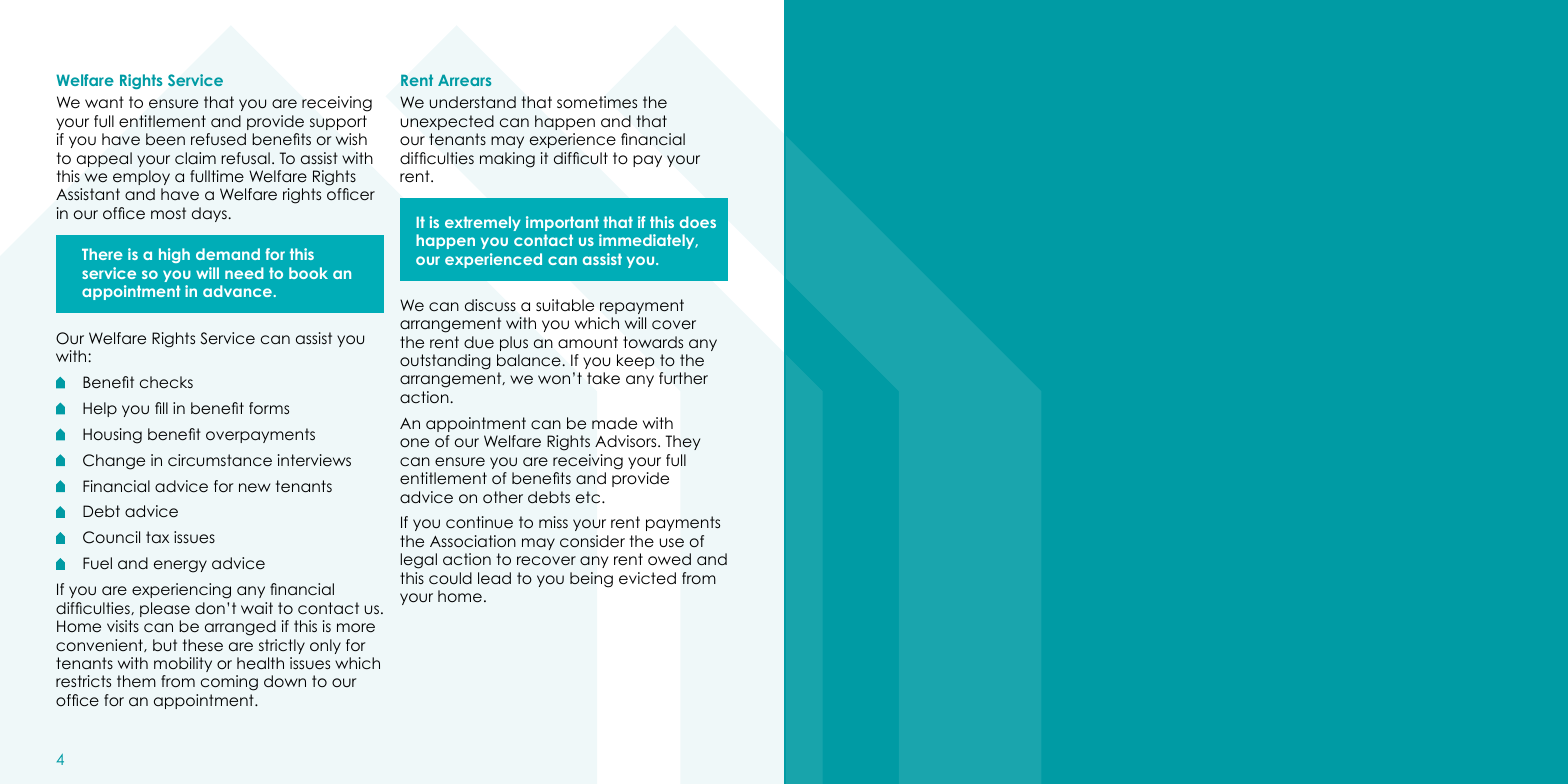  What do you see at coordinates (174, 255) in the screenshot?
I see `high` at bounding box center [174, 255].
